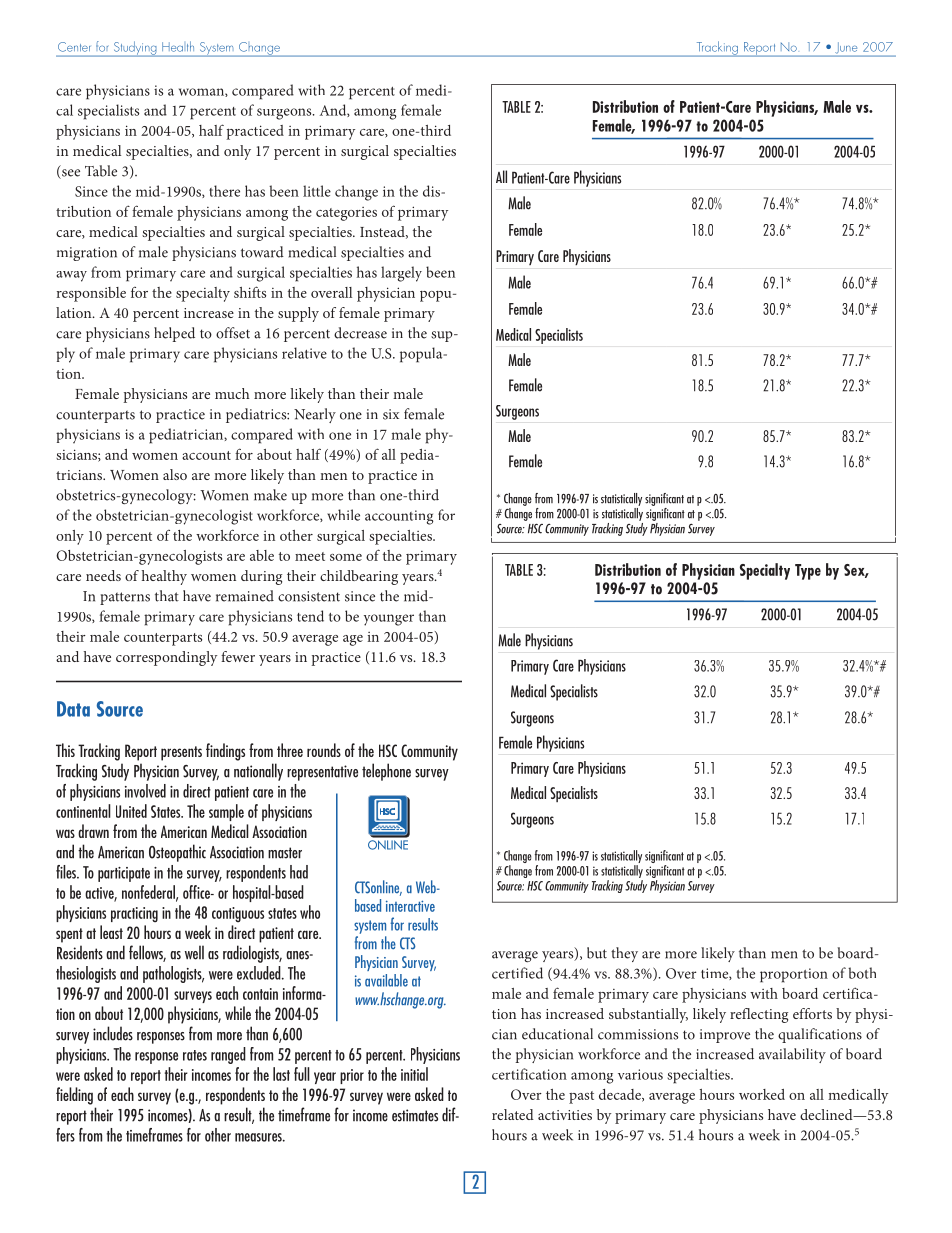  What do you see at coordinates (74, 47) in the document?
I see `Center` at bounding box center [74, 47].
